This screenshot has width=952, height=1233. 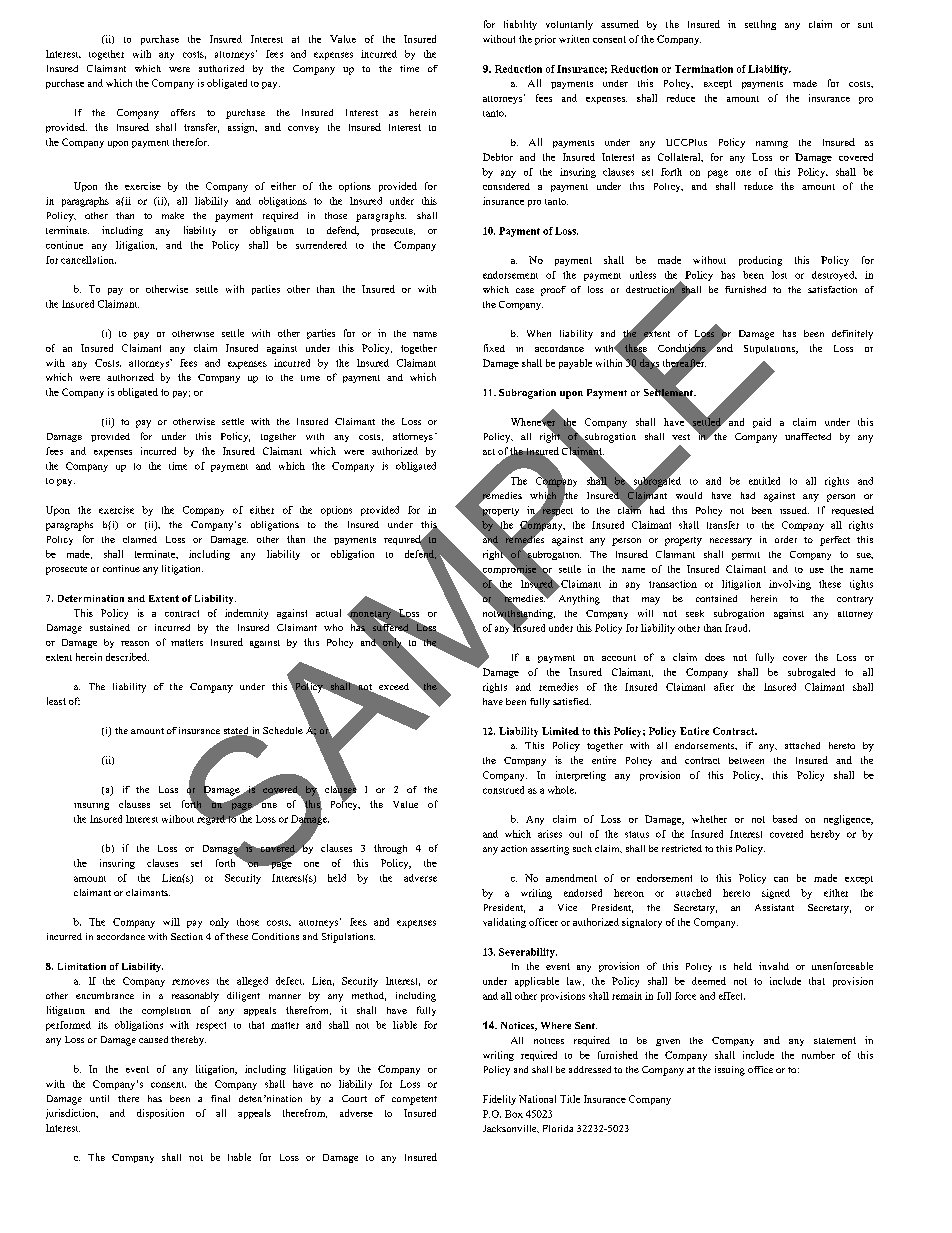 I want to click on disposition, so click(x=160, y=1114).
